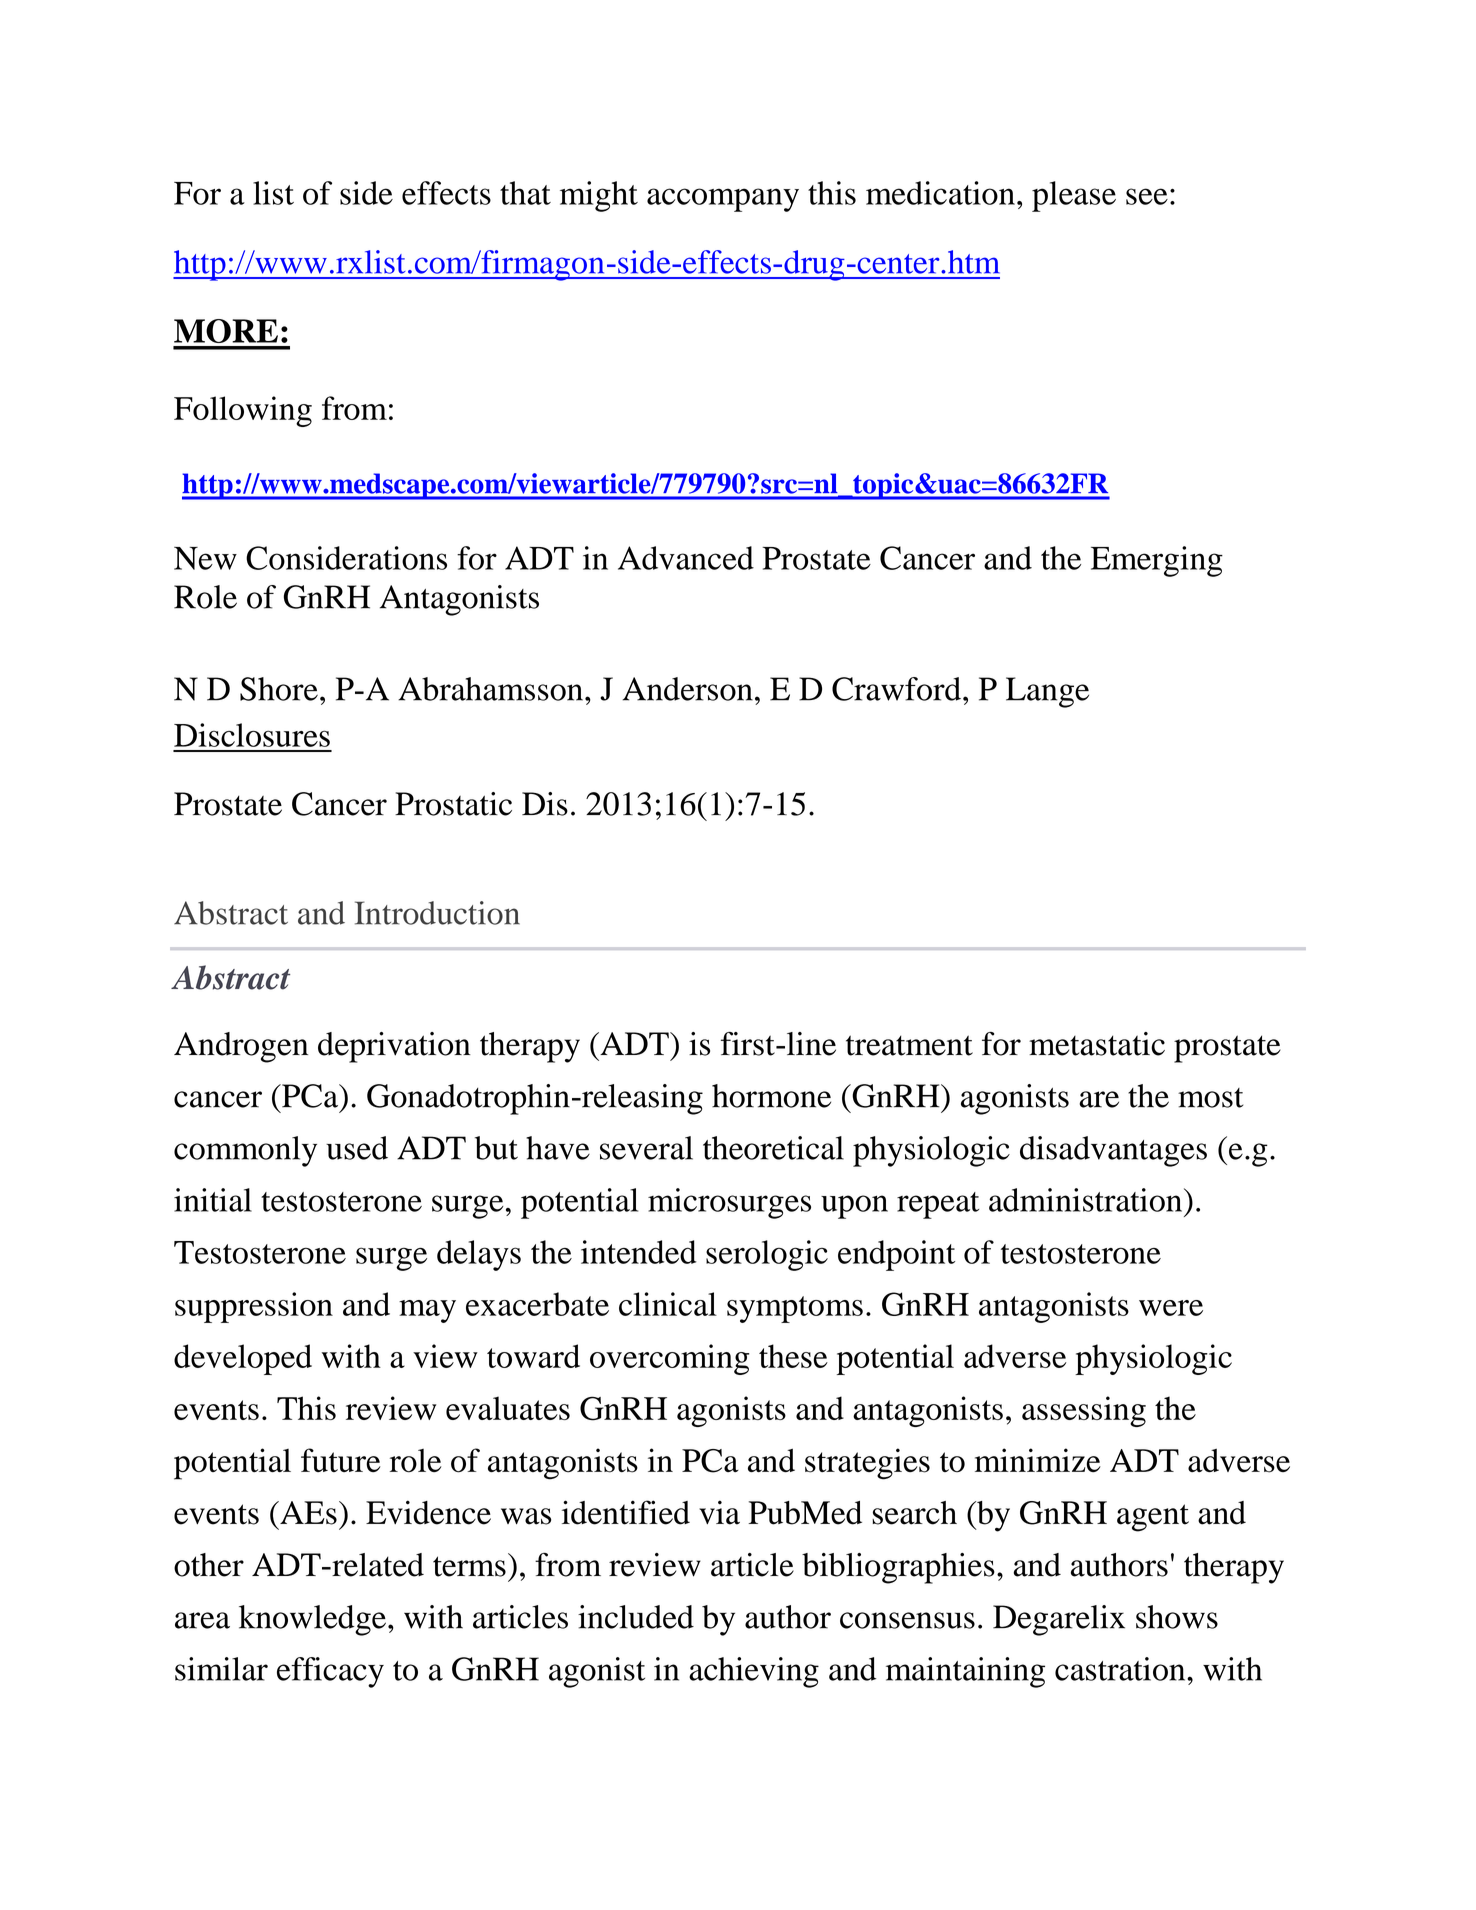 The width and height of the page is (1476, 1910). What do you see at coordinates (1074, 196) in the page?
I see `please` at bounding box center [1074, 196].
